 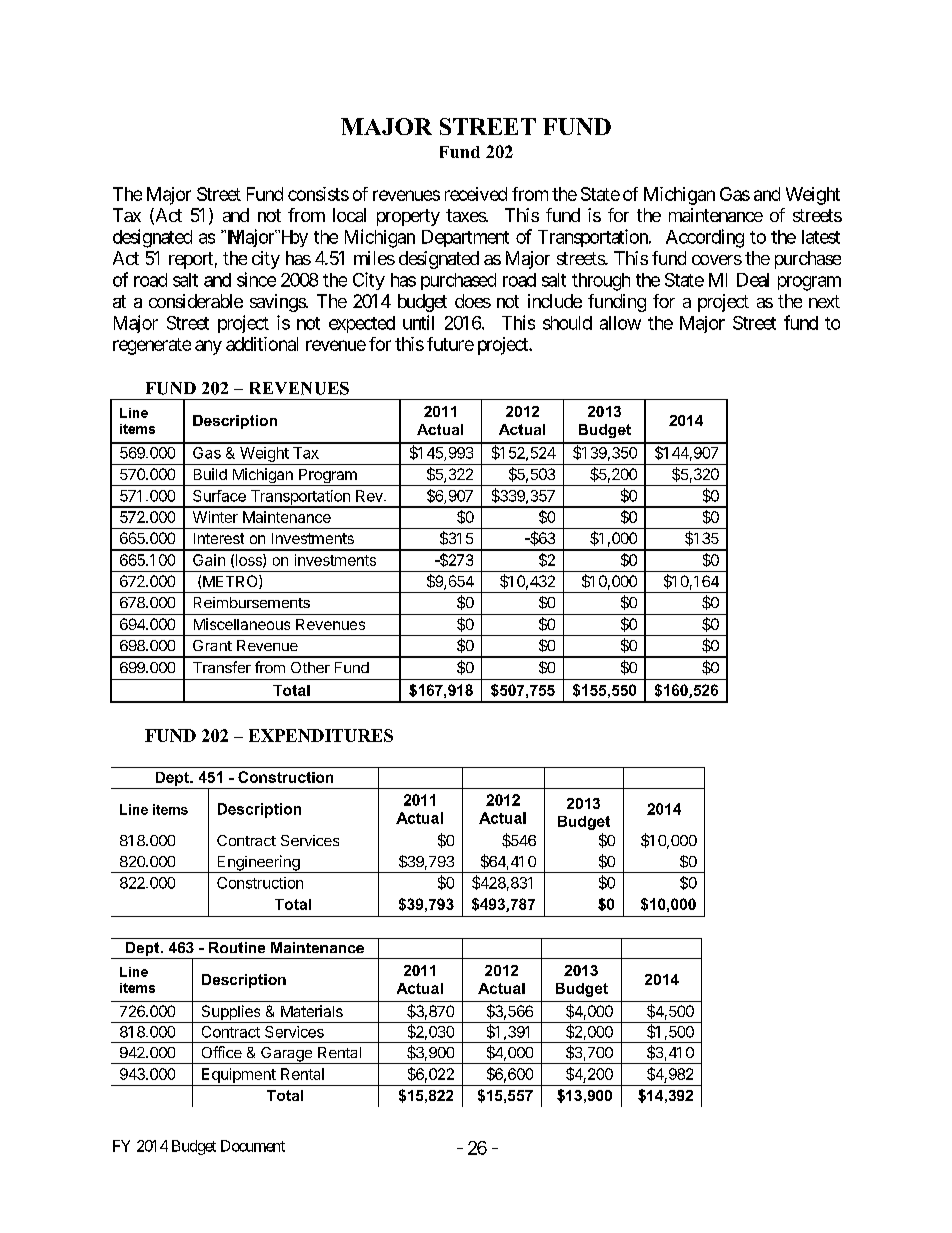 I want to click on Transfer, so click(x=222, y=667).
